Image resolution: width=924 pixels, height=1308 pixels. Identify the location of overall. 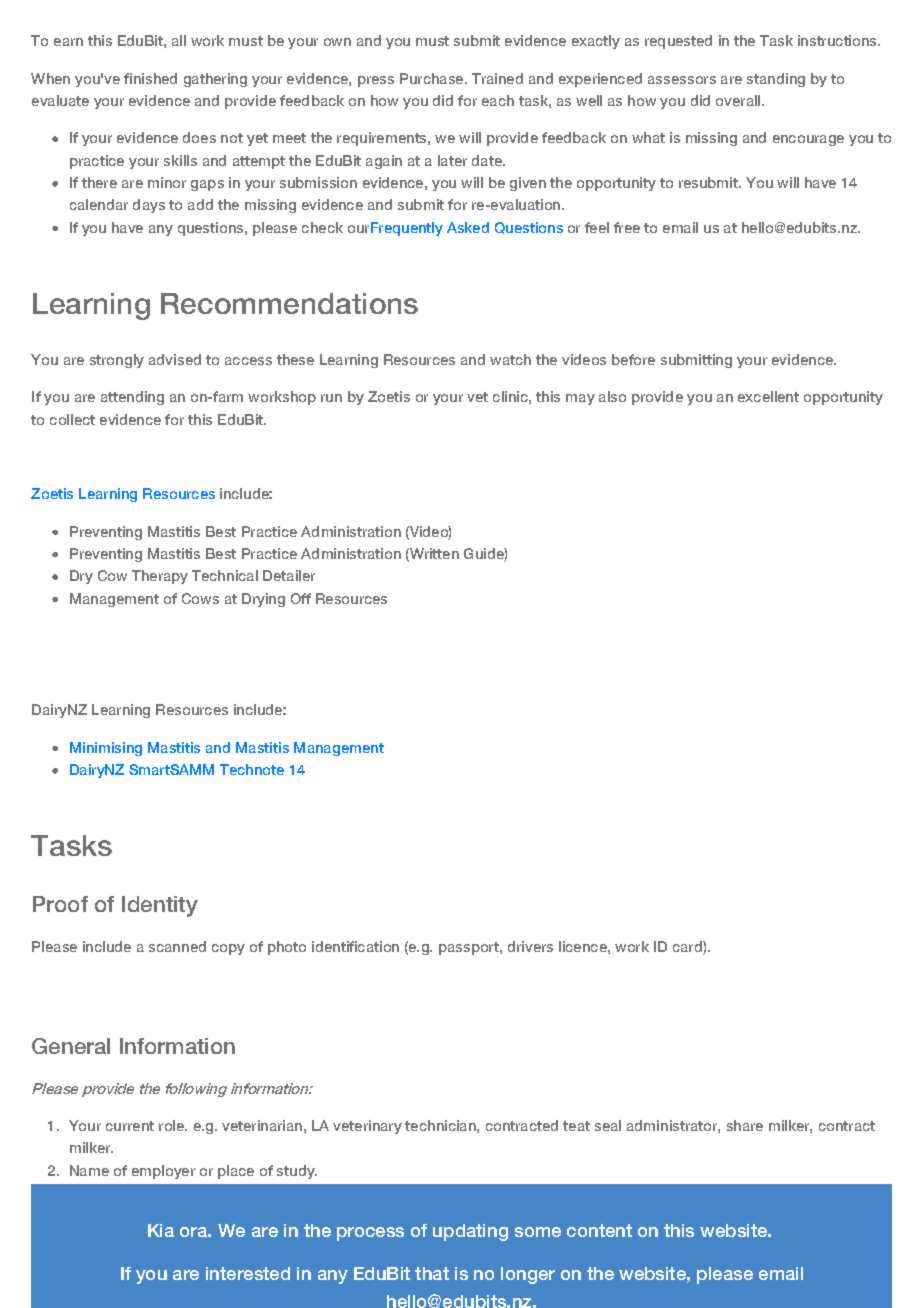
(739, 100).
